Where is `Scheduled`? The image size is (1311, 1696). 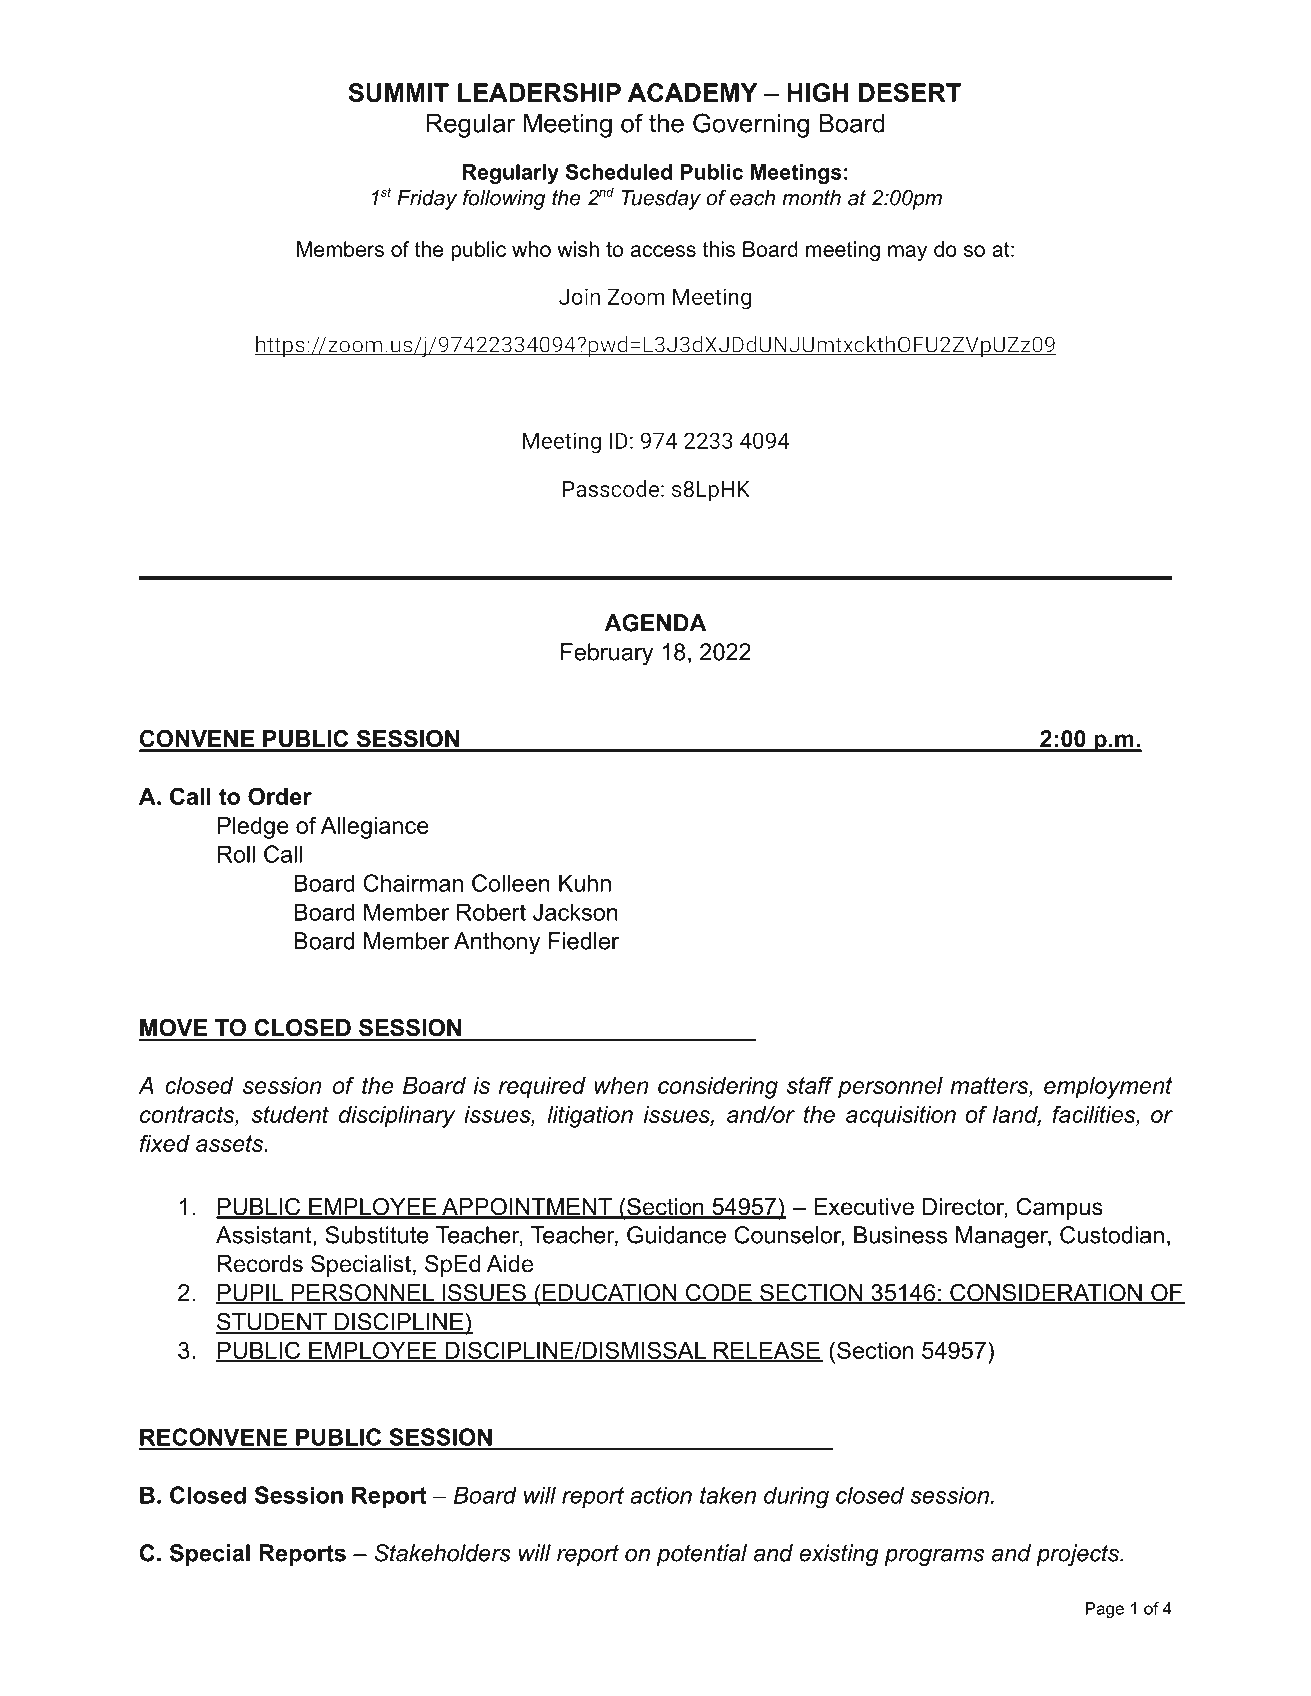 Scheduled is located at coordinates (619, 172).
